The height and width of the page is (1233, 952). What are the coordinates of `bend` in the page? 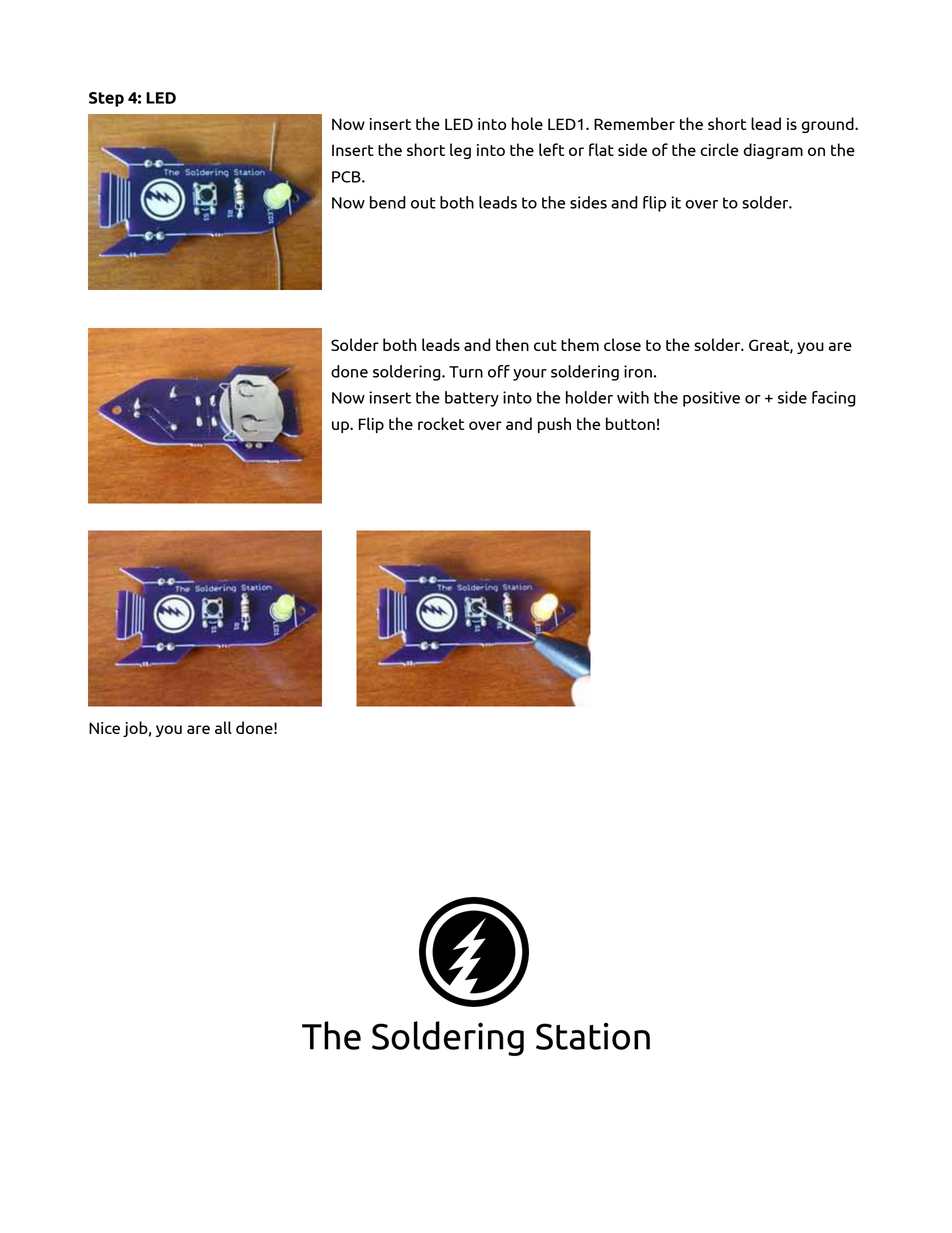 It's located at (388, 202).
